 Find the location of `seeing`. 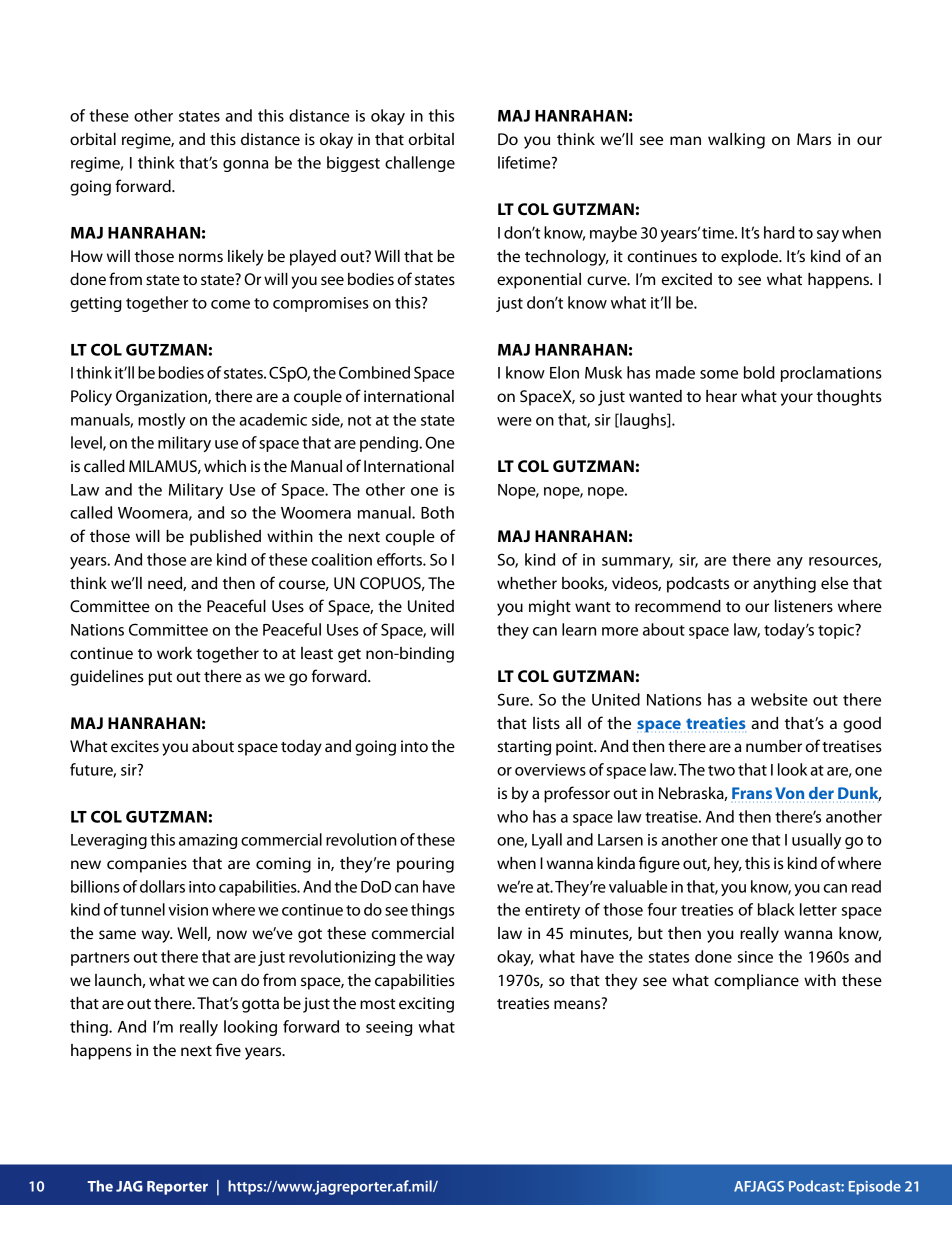

seeing is located at coordinates (389, 1028).
